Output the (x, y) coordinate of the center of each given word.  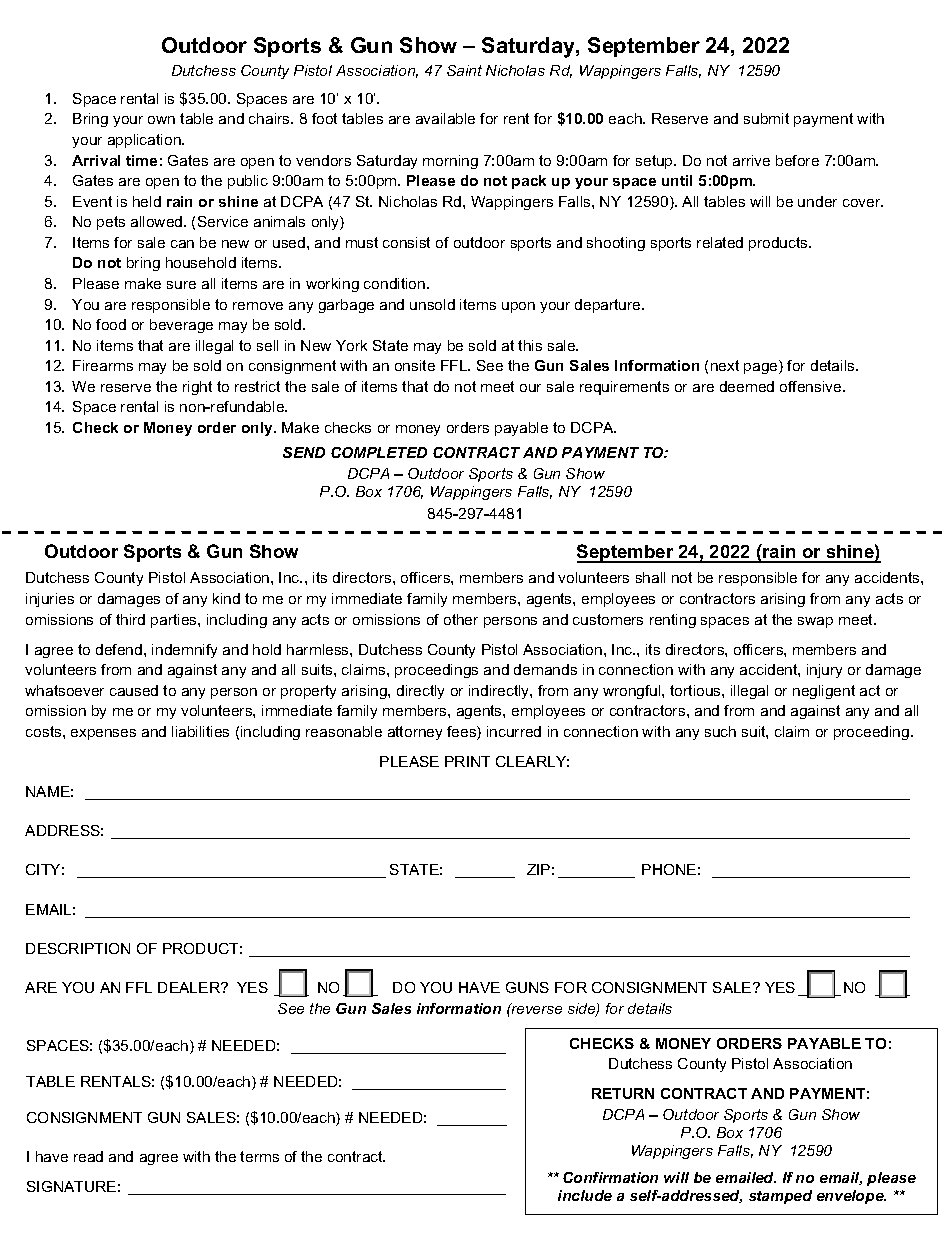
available (445, 118)
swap (815, 622)
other (461, 619)
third (130, 619)
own (161, 120)
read (88, 1156)
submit (766, 118)
